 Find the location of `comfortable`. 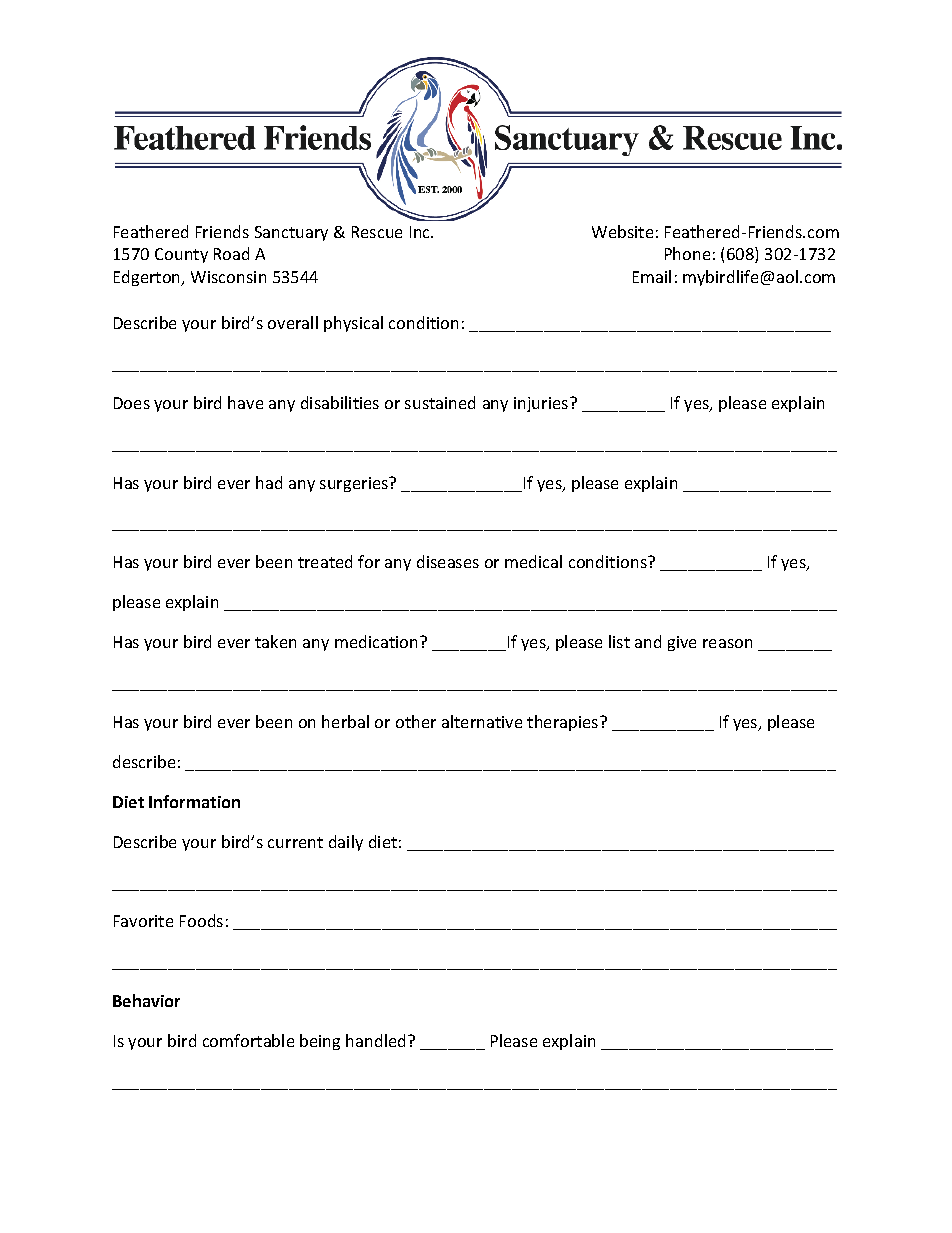

comfortable is located at coordinates (248, 1040).
